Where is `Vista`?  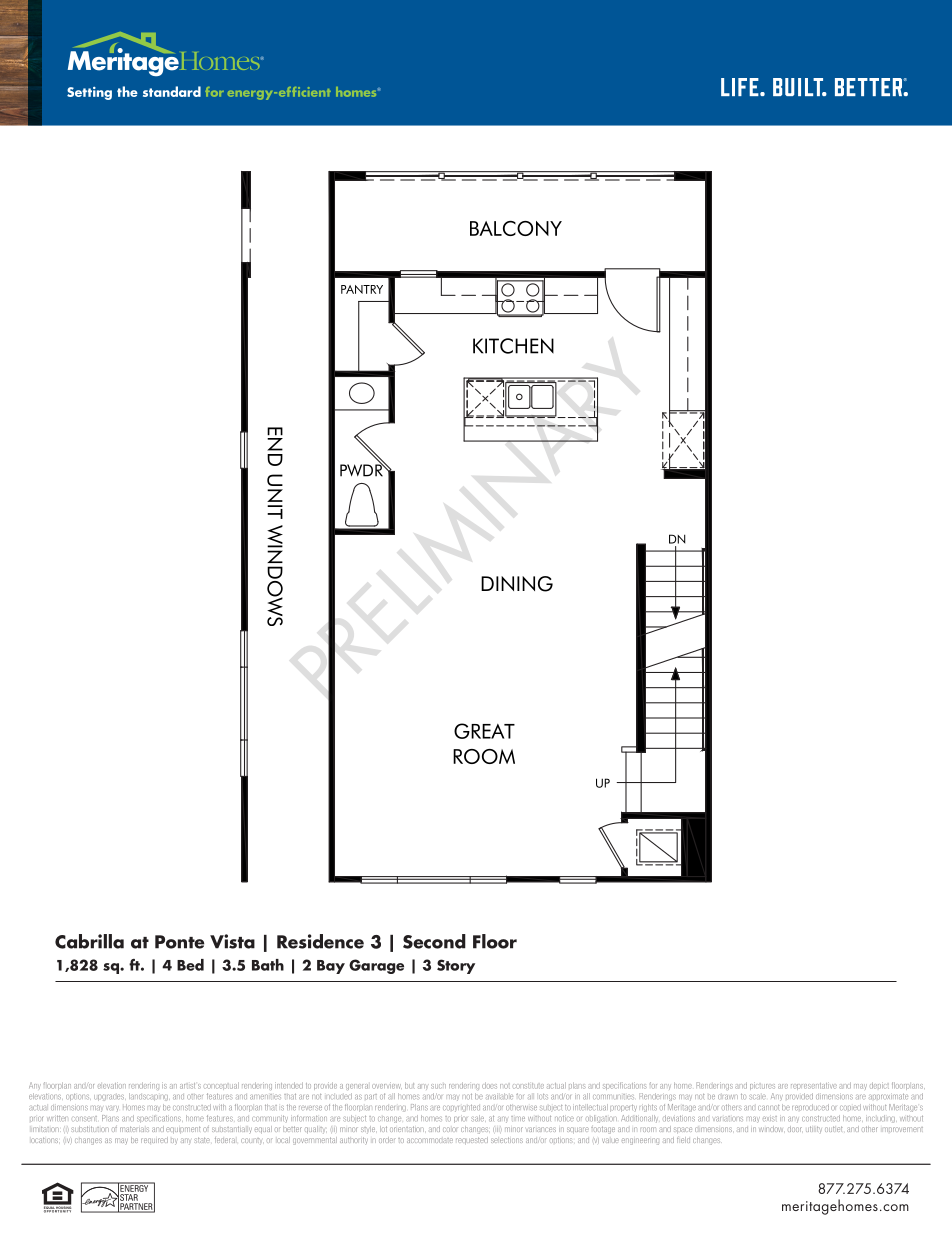 Vista is located at coordinates (232, 941).
